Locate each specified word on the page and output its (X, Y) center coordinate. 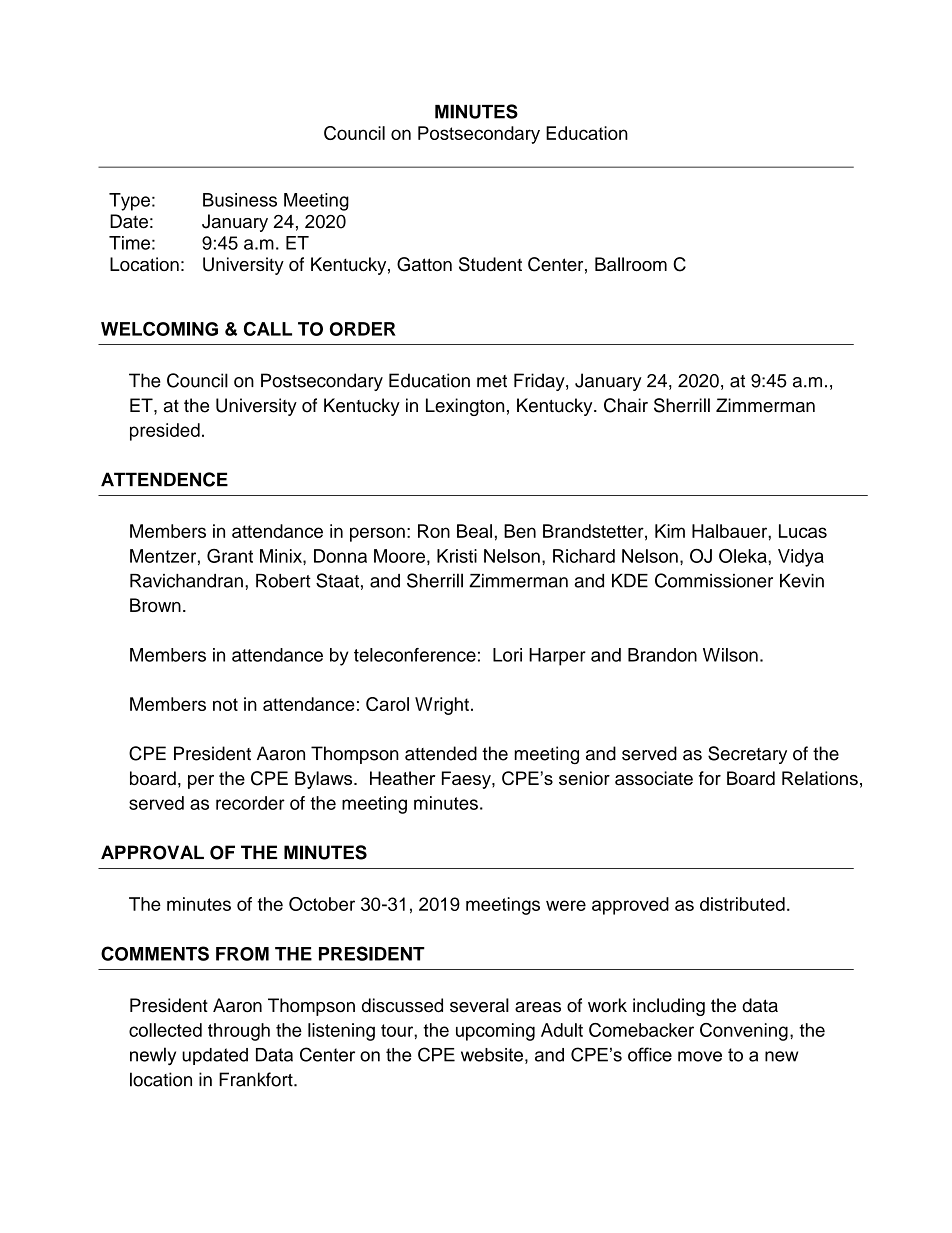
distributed (742, 904)
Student (490, 264)
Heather (402, 778)
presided (165, 432)
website (492, 1055)
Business (240, 200)
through (239, 1032)
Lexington (465, 407)
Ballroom (631, 264)
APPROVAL (152, 852)
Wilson (730, 655)
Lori (507, 655)
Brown (155, 605)
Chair (626, 405)
